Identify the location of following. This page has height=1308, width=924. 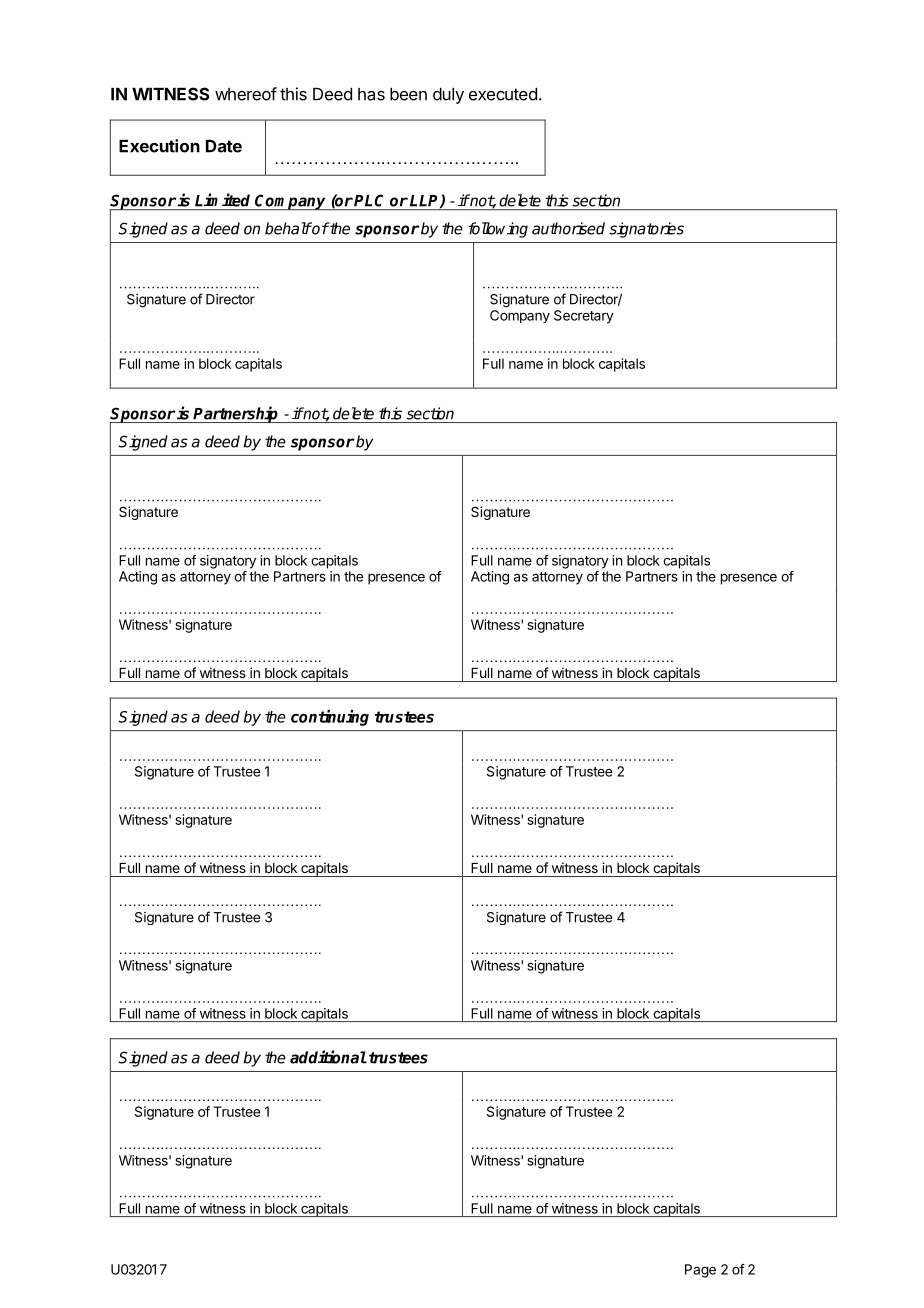
(498, 230).
